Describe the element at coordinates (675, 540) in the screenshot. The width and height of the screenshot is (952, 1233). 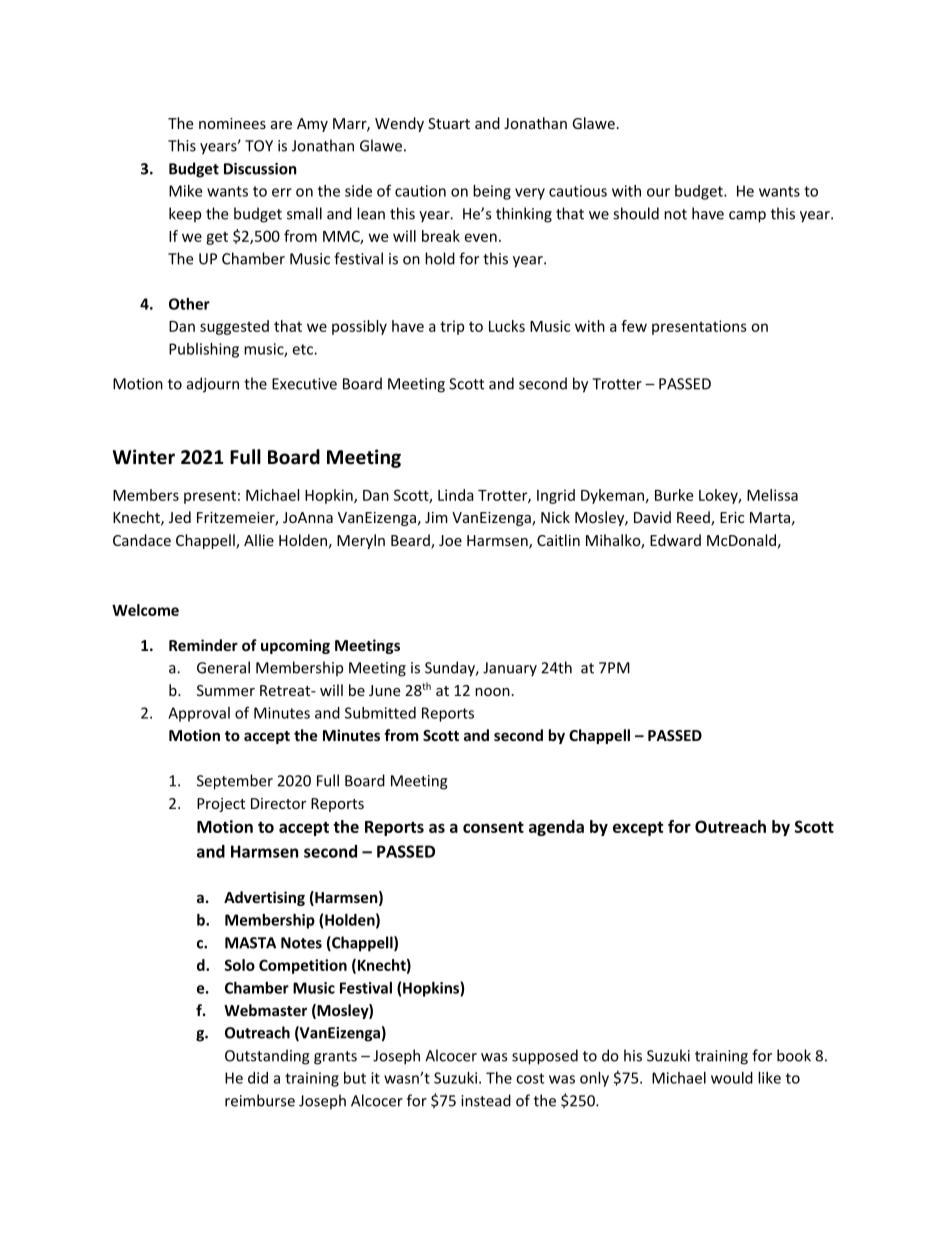
I see `Edward` at that location.
